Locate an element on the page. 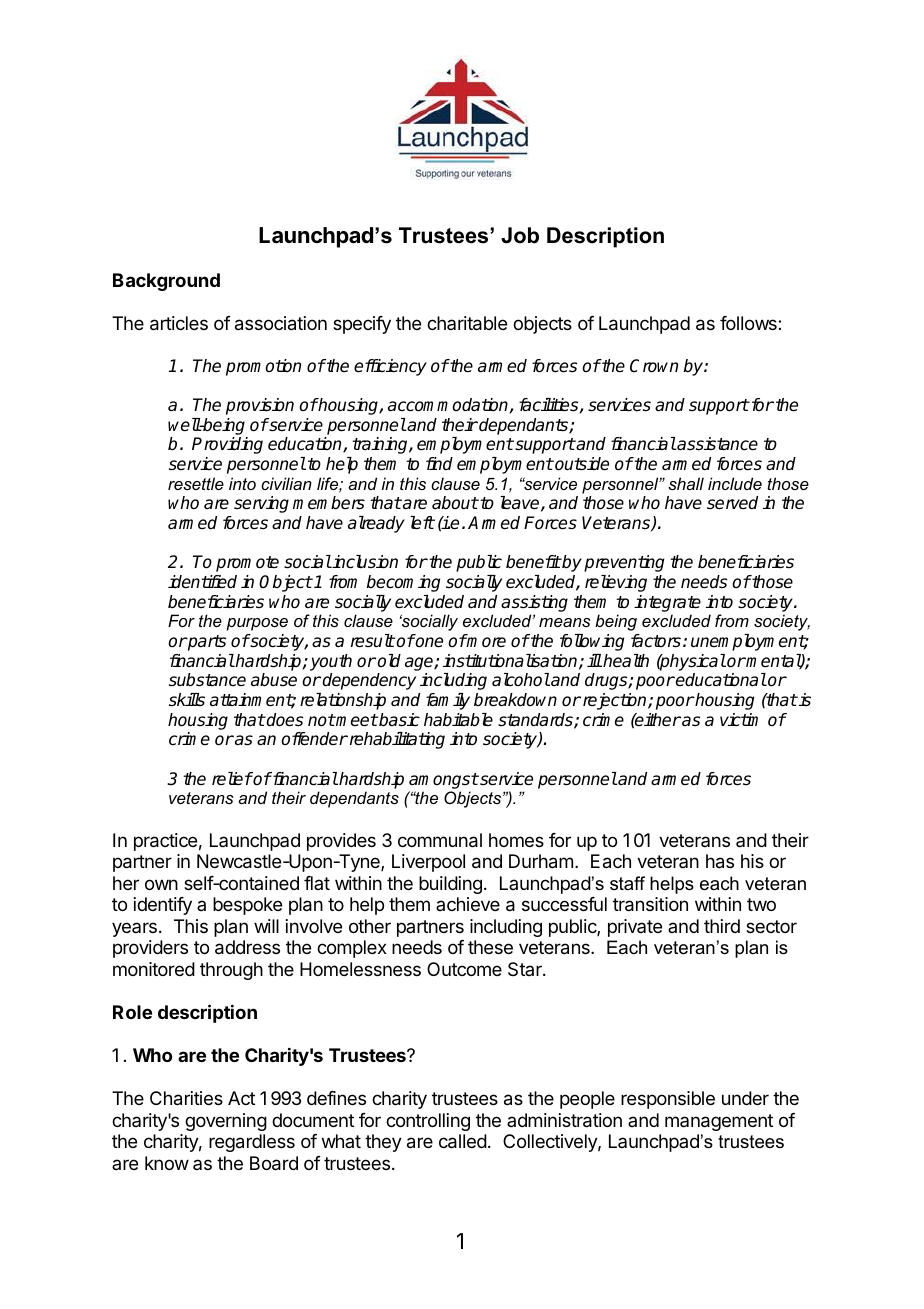 The width and height of the page is (924, 1309). third is located at coordinates (722, 926).
